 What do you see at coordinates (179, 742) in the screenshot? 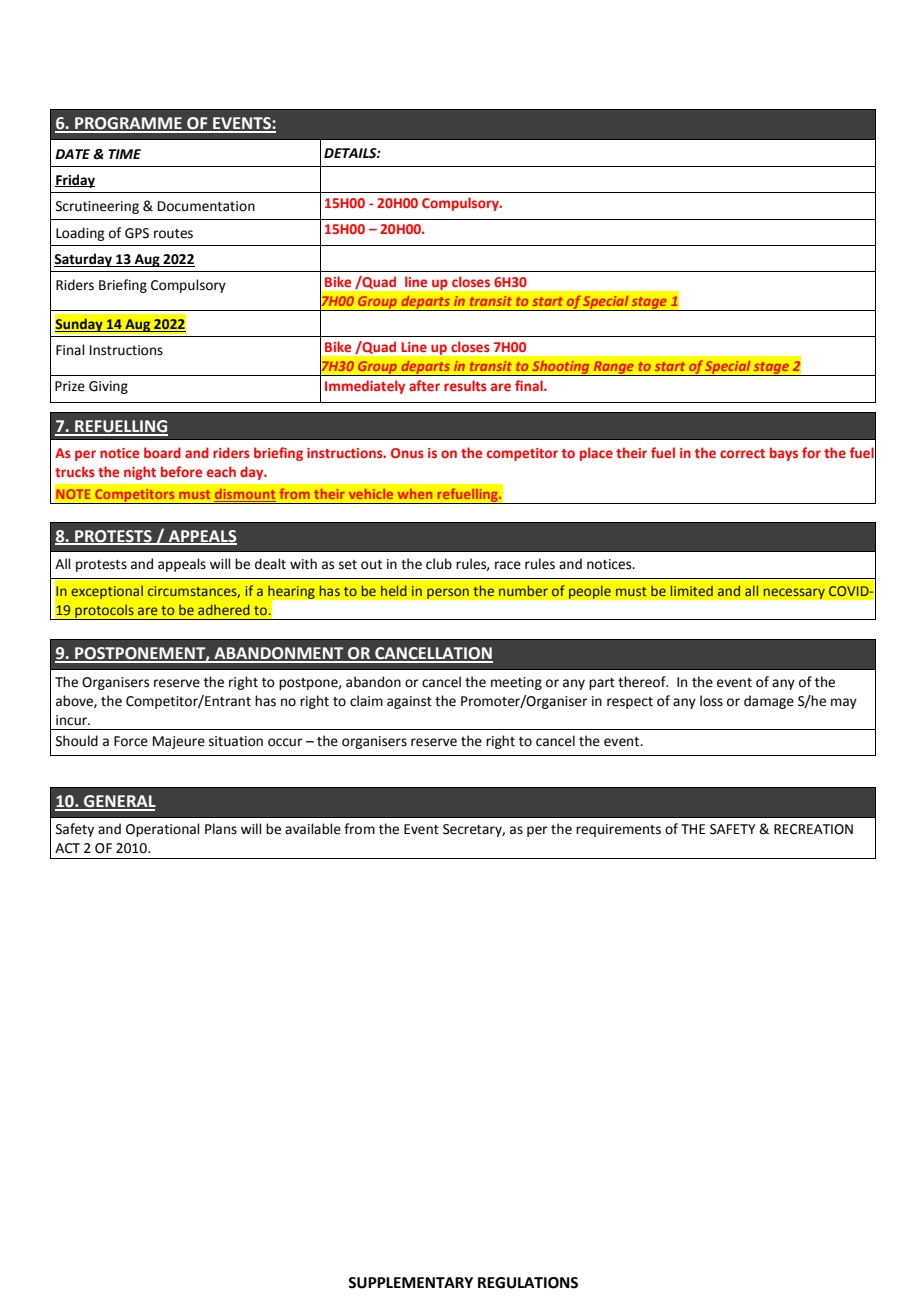
I see `Majeure` at bounding box center [179, 742].
